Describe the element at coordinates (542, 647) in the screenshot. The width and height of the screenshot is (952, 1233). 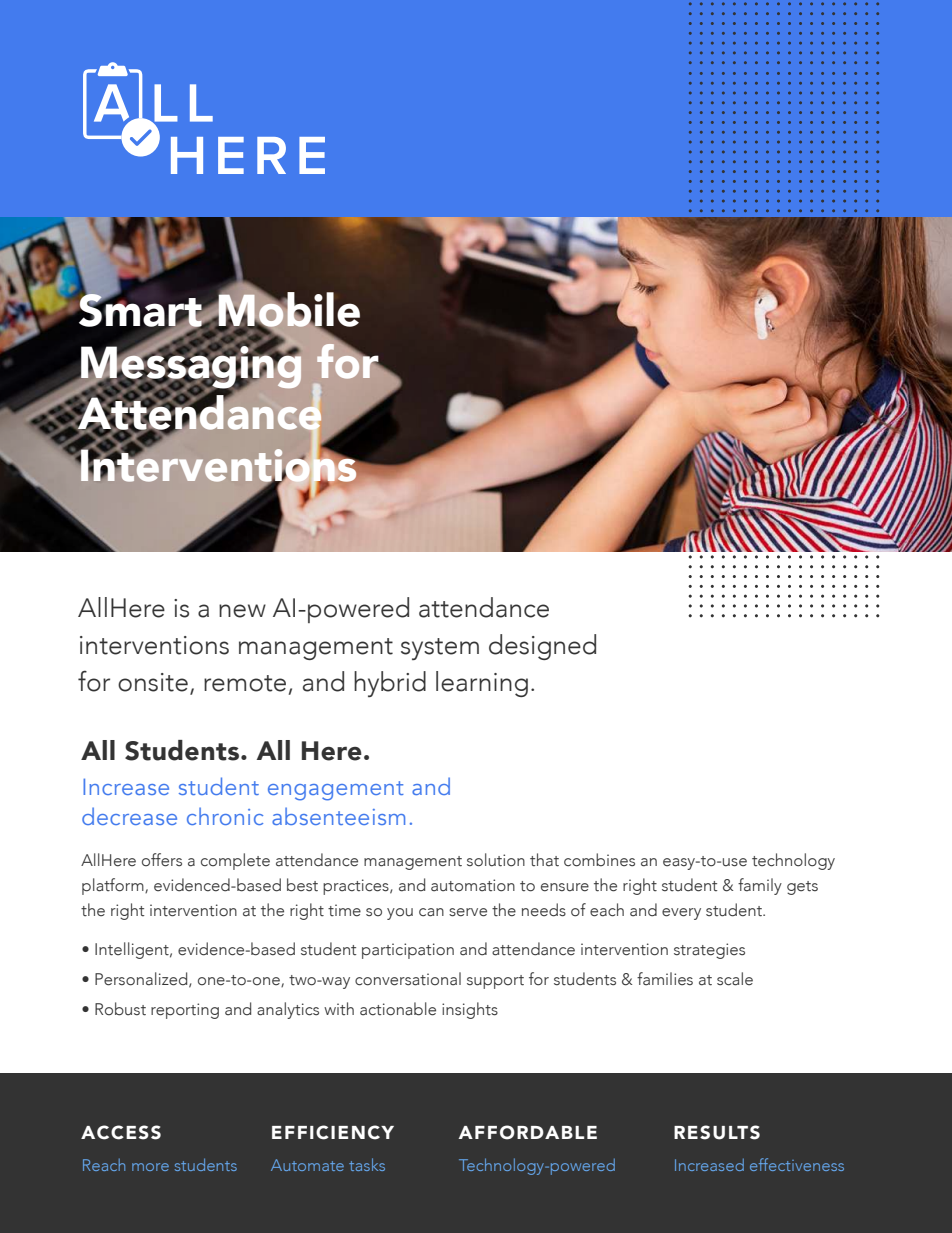
I see `designed` at that location.
